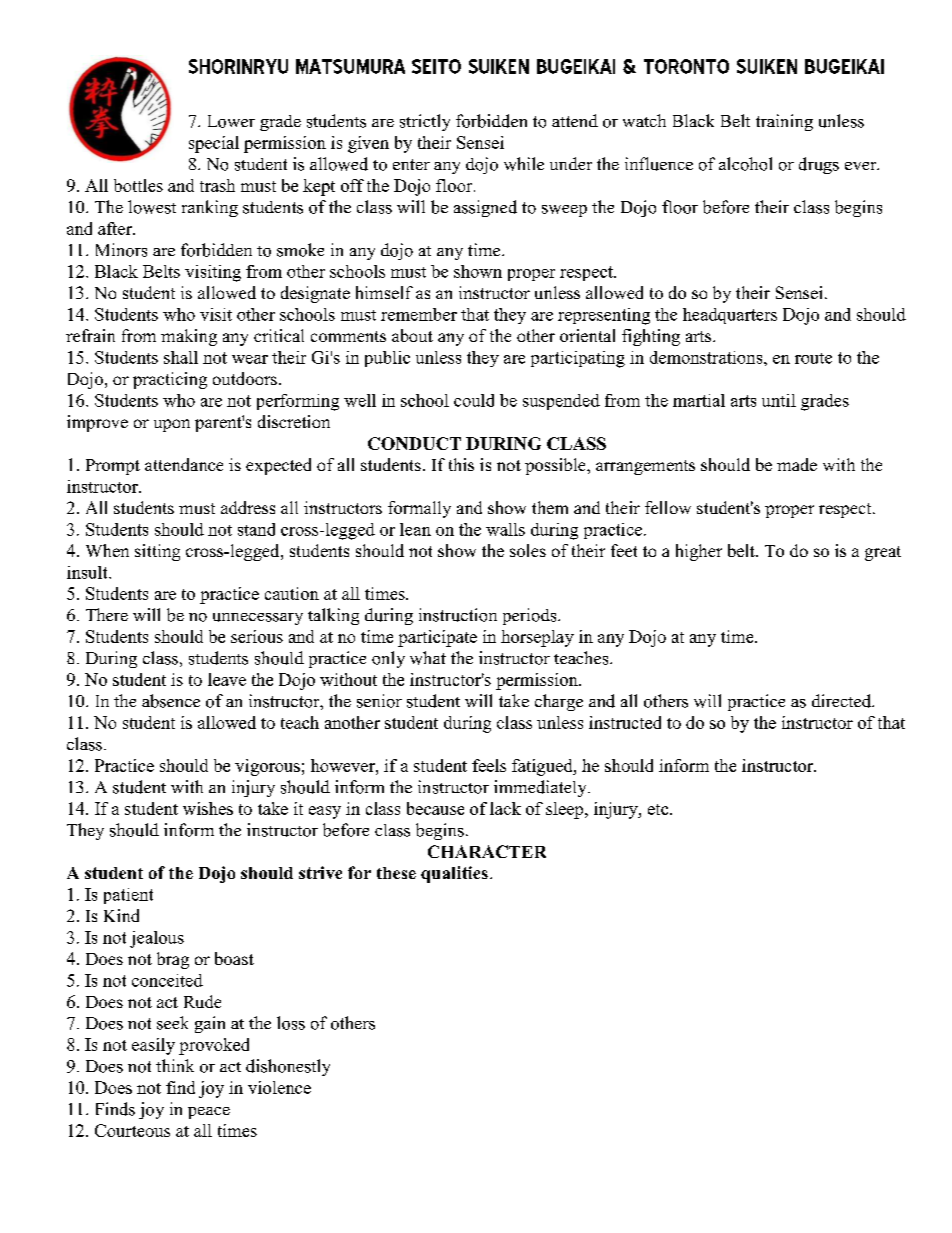 Image resolution: width=952 pixels, height=1233 pixels. Describe the element at coordinates (209, 1113) in the screenshot. I see `peace` at that location.
